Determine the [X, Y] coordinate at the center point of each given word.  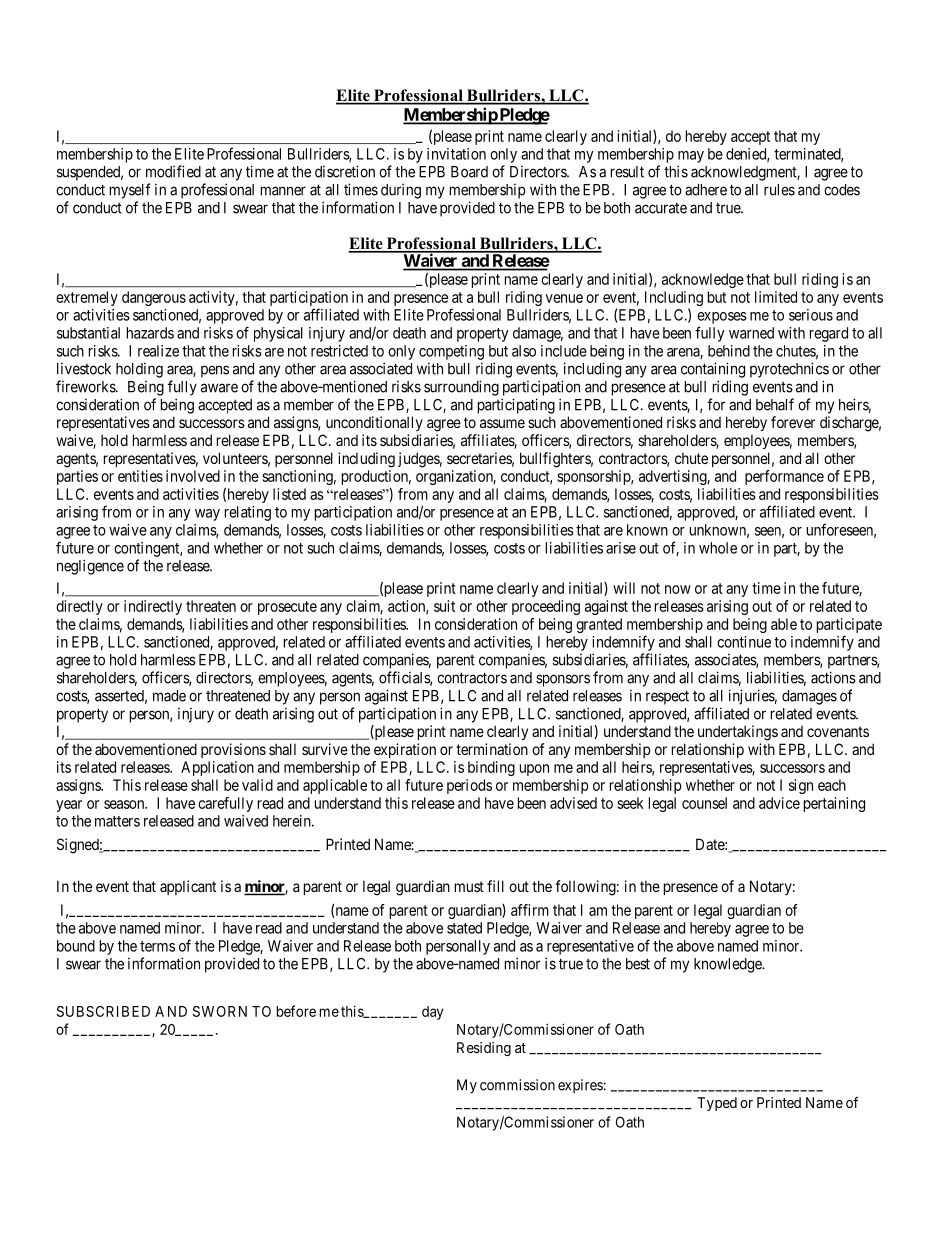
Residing [484, 1049]
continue [744, 642]
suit [444, 606]
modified [173, 171]
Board [469, 172]
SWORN [220, 1011]
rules [779, 190]
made [169, 696]
